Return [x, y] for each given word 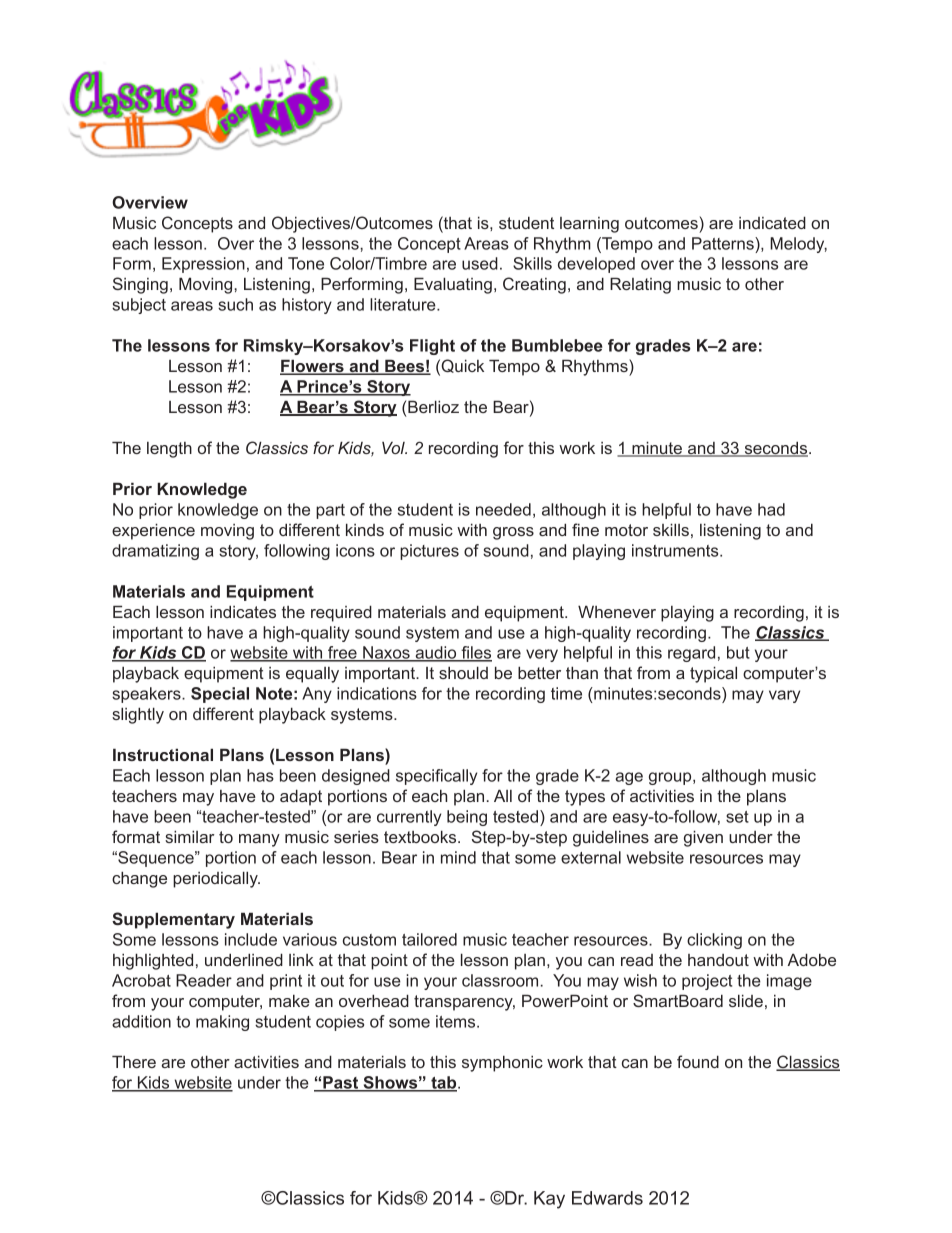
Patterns [724, 243]
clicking [714, 941]
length [169, 450]
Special [220, 695]
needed [503, 509]
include [251, 939]
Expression [203, 265]
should [463, 672]
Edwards [607, 1198]
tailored [429, 939]
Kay [549, 1200]
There [134, 1061]
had [771, 509]
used [480, 263]
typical [713, 674]
